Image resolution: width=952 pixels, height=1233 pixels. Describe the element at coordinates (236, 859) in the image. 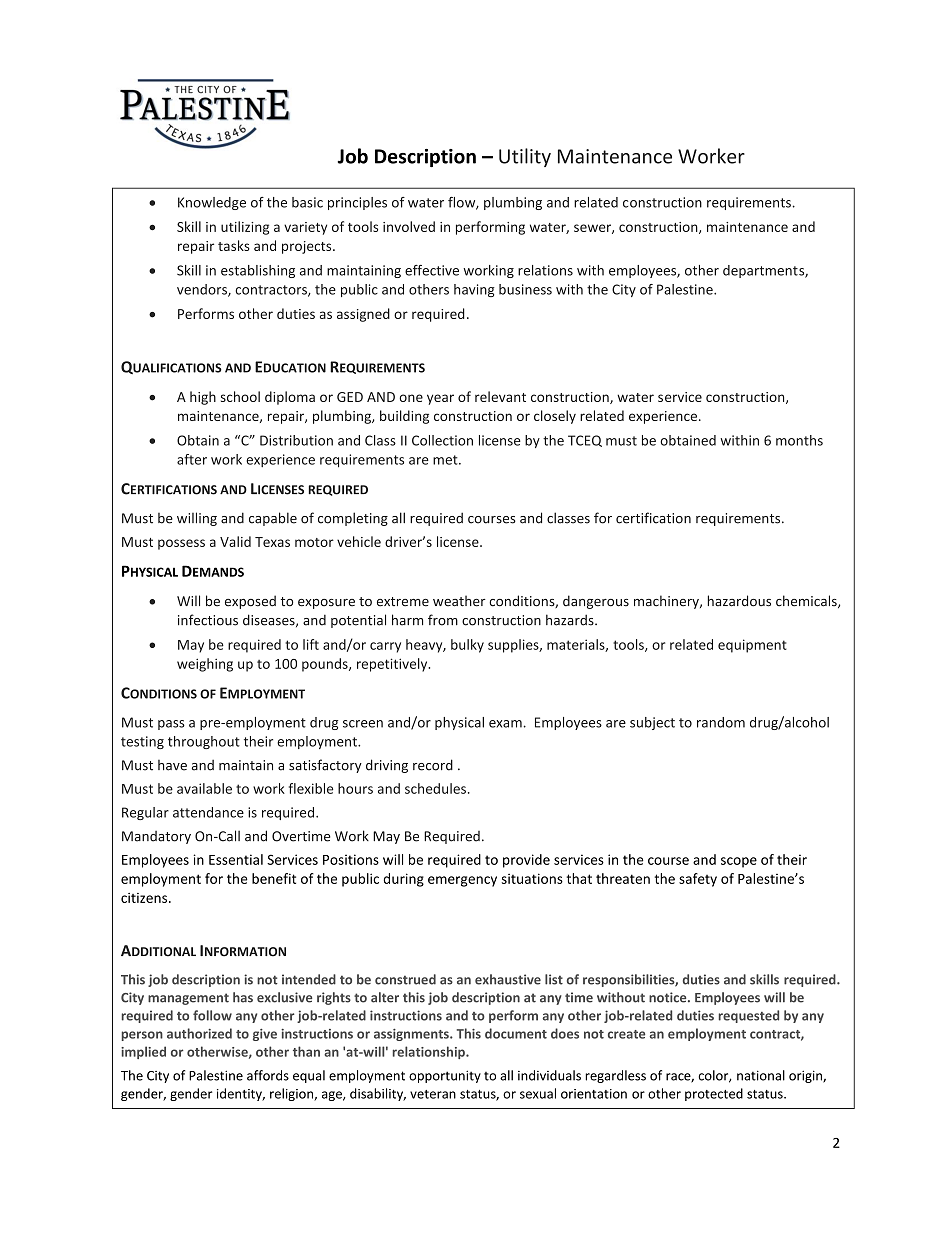

I see `Essential` at that location.
